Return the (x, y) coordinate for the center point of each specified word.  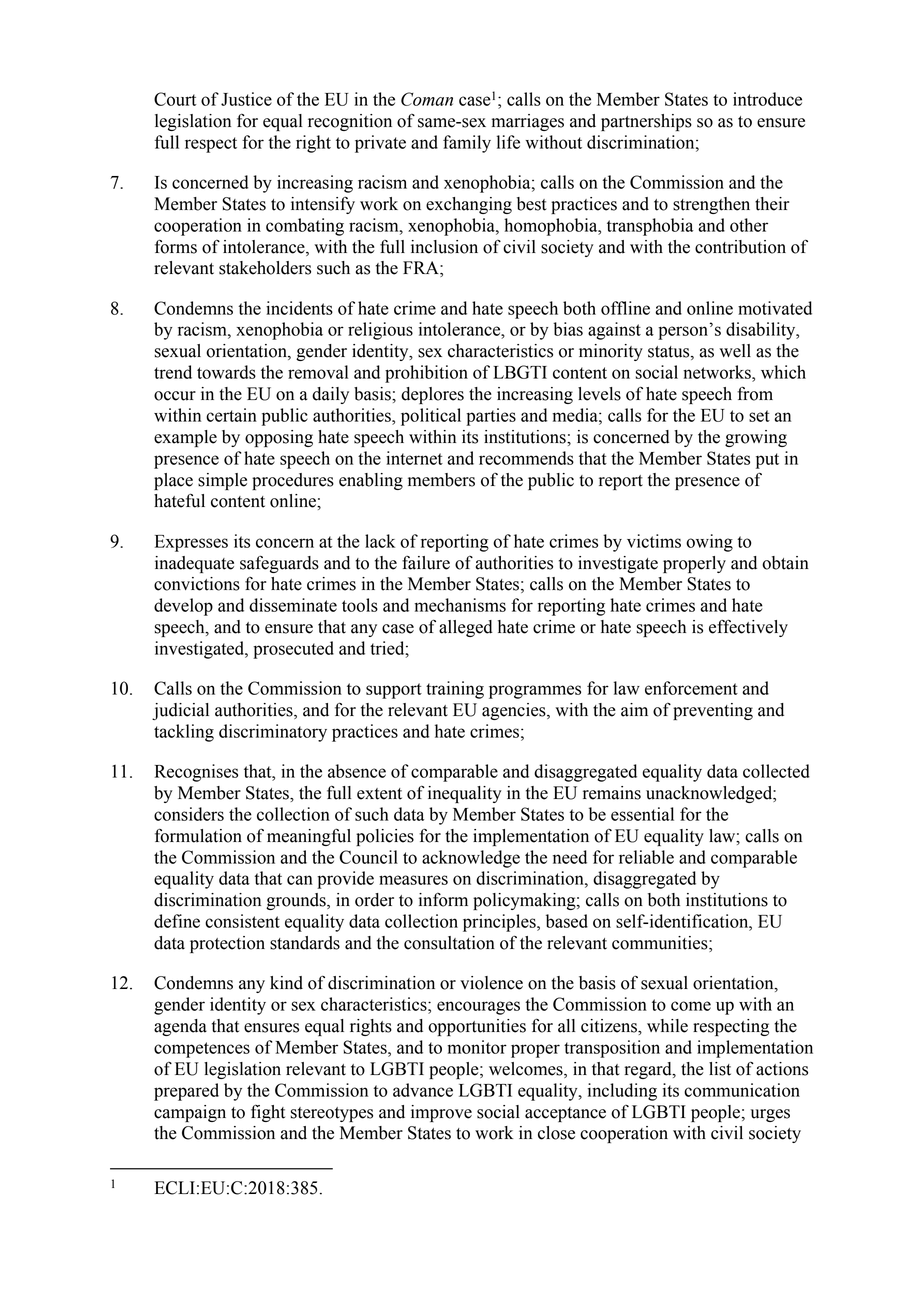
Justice (246, 99)
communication (742, 1090)
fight (268, 1113)
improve (441, 1113)
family (467, 144)
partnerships (646, 122)
